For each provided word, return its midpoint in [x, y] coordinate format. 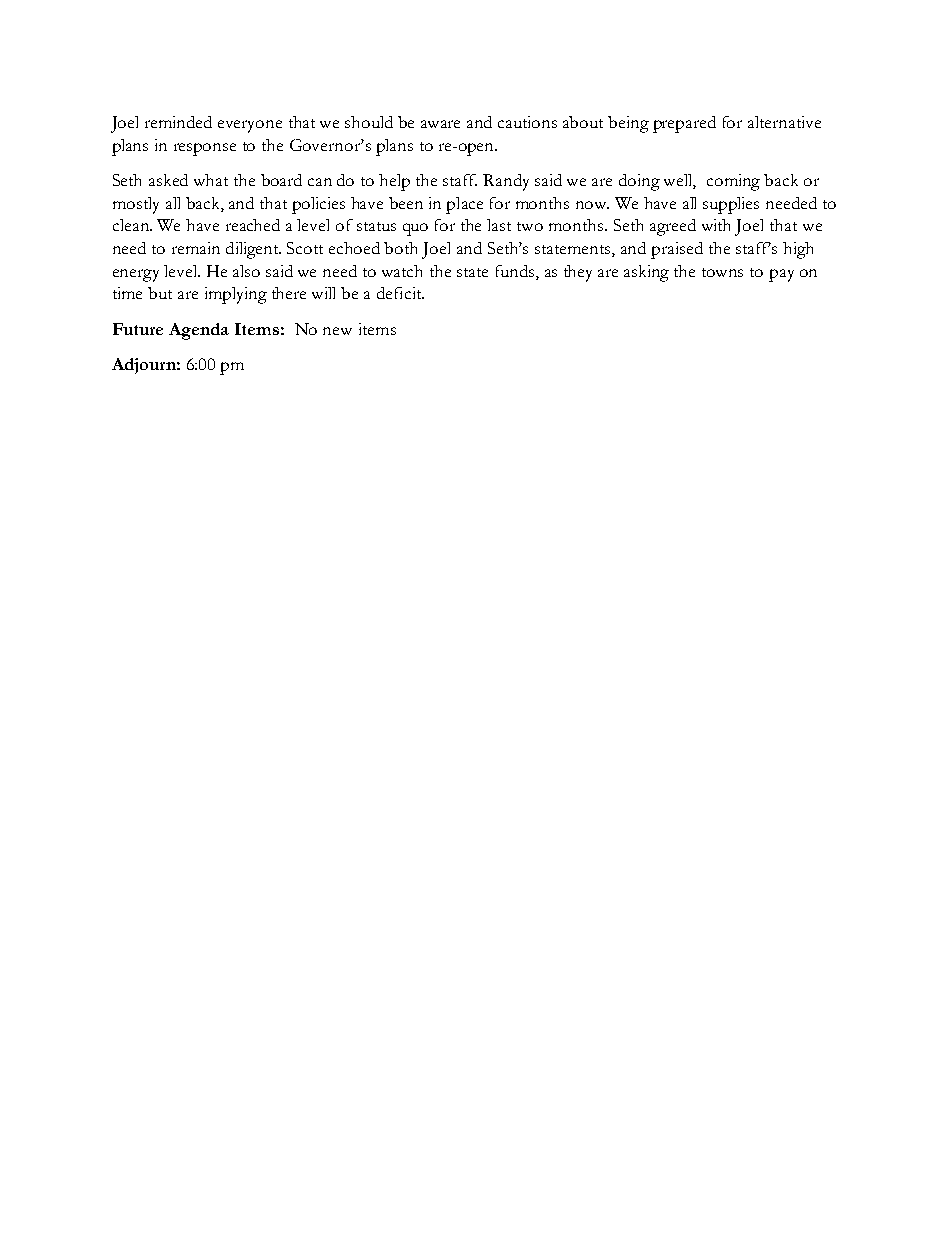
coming [733, 182]
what [211, 180]
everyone [250, 126]
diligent [253, 250]
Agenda [199, 331]
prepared [684, 124]
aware [440, 124]
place [464, 205]
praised [677, 250]
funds [516, 271]
